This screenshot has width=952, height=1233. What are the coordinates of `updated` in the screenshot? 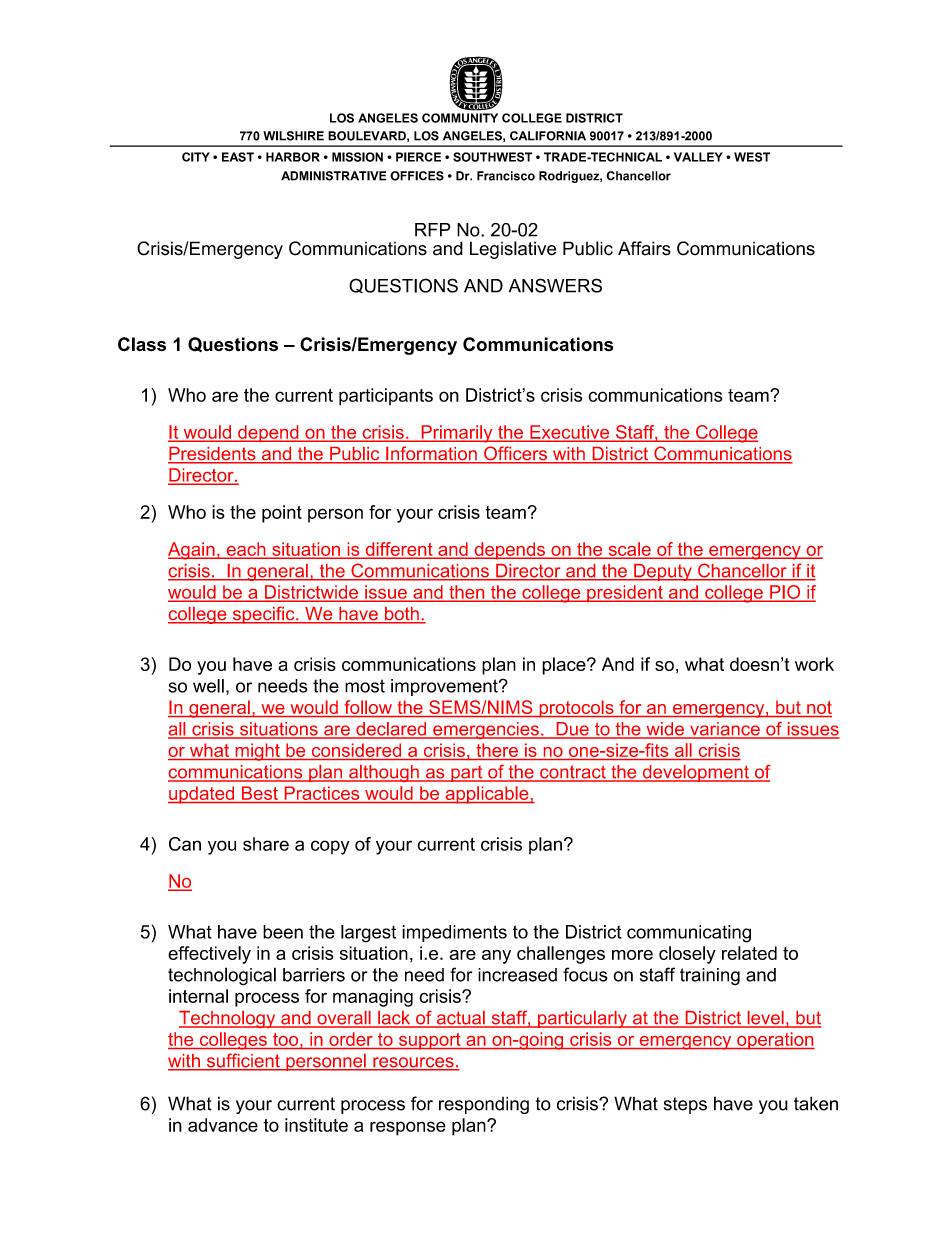 It's located at (202, 795).
